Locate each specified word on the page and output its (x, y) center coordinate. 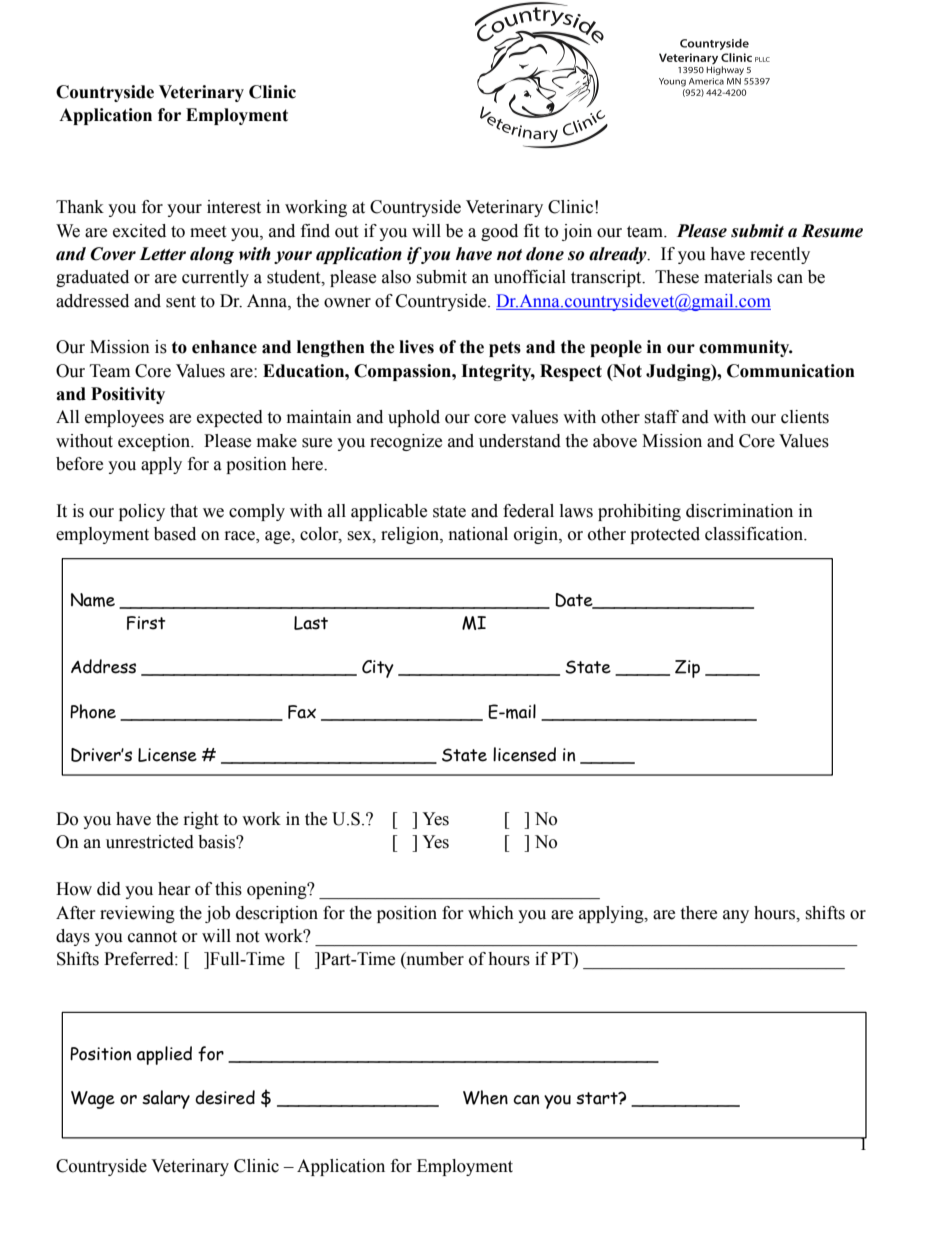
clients (805, 417)
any (736, 916)
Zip (687, 669)
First (146, 623)
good (499, 232)
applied (164, 1055)
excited (139, 231)
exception (155, 442)
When (485, 1097)
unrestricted (150, 842)
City (378, 669)
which (491, 913)
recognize (406, 442)
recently (780, 255)
